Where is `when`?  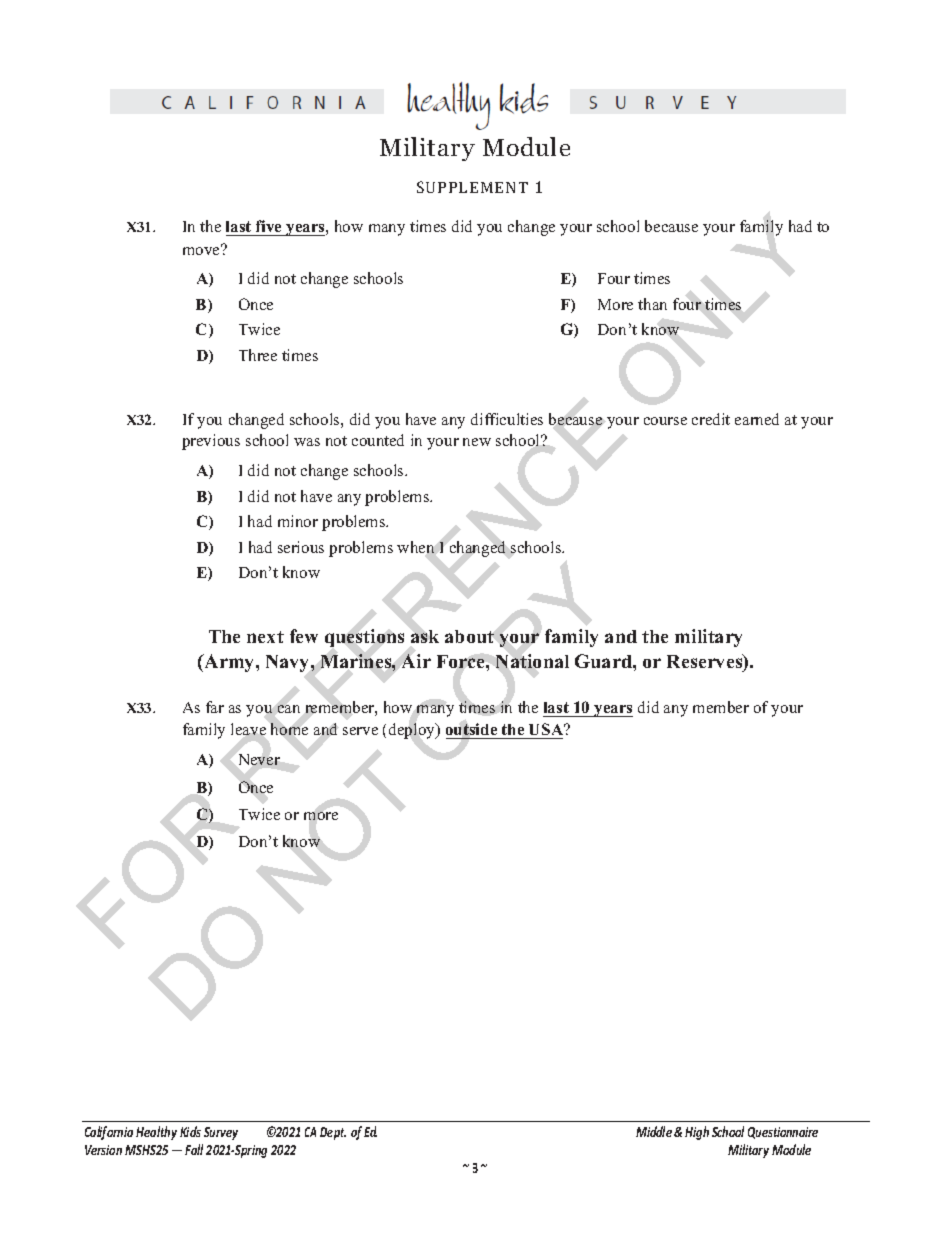 when is located at coordinates (415, 547).
